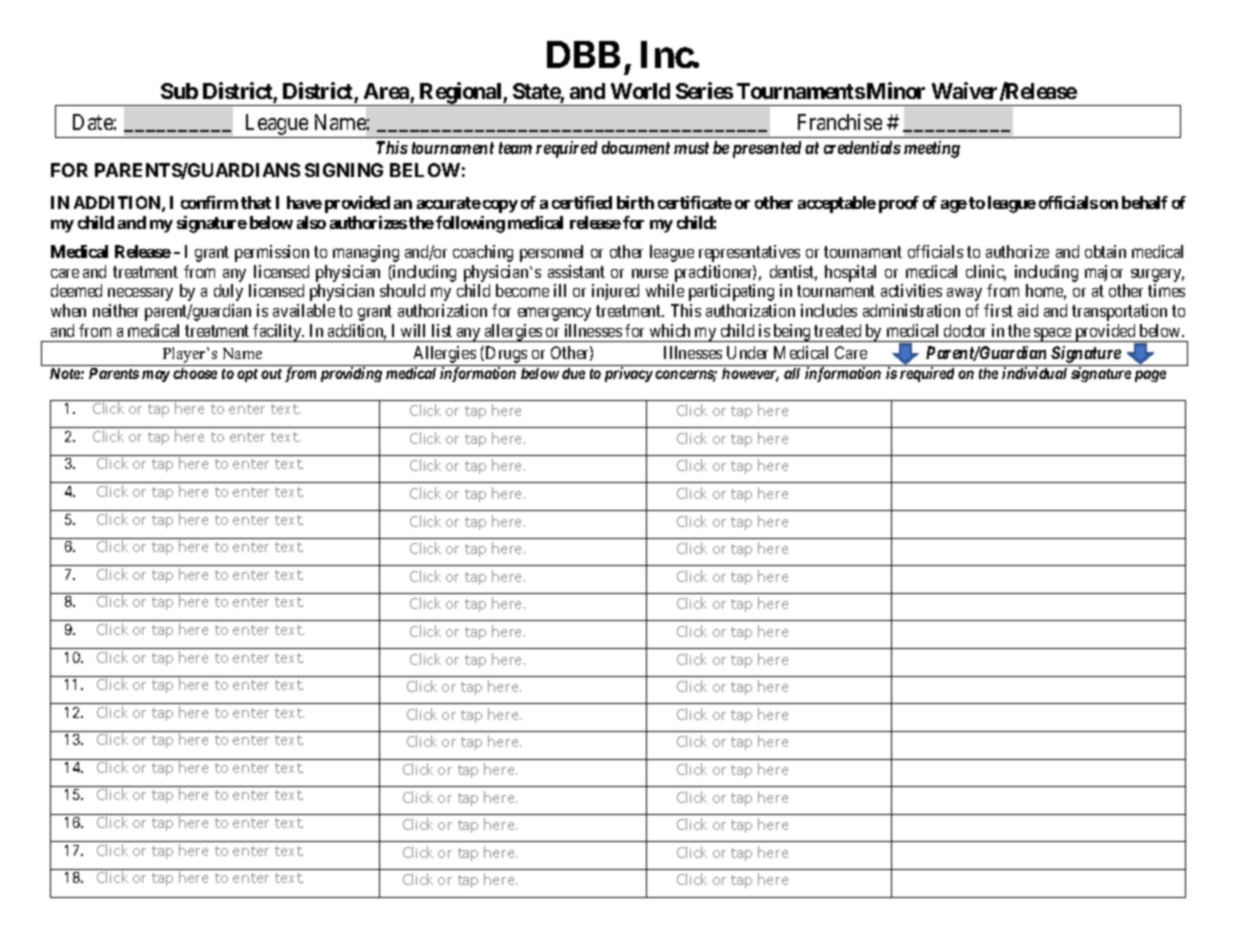 This screenshot has height=952, width=1233. What do you see at coordinates (179, 91) in the screenshot?
I see `Sub` at bounding box center [179, 91].
